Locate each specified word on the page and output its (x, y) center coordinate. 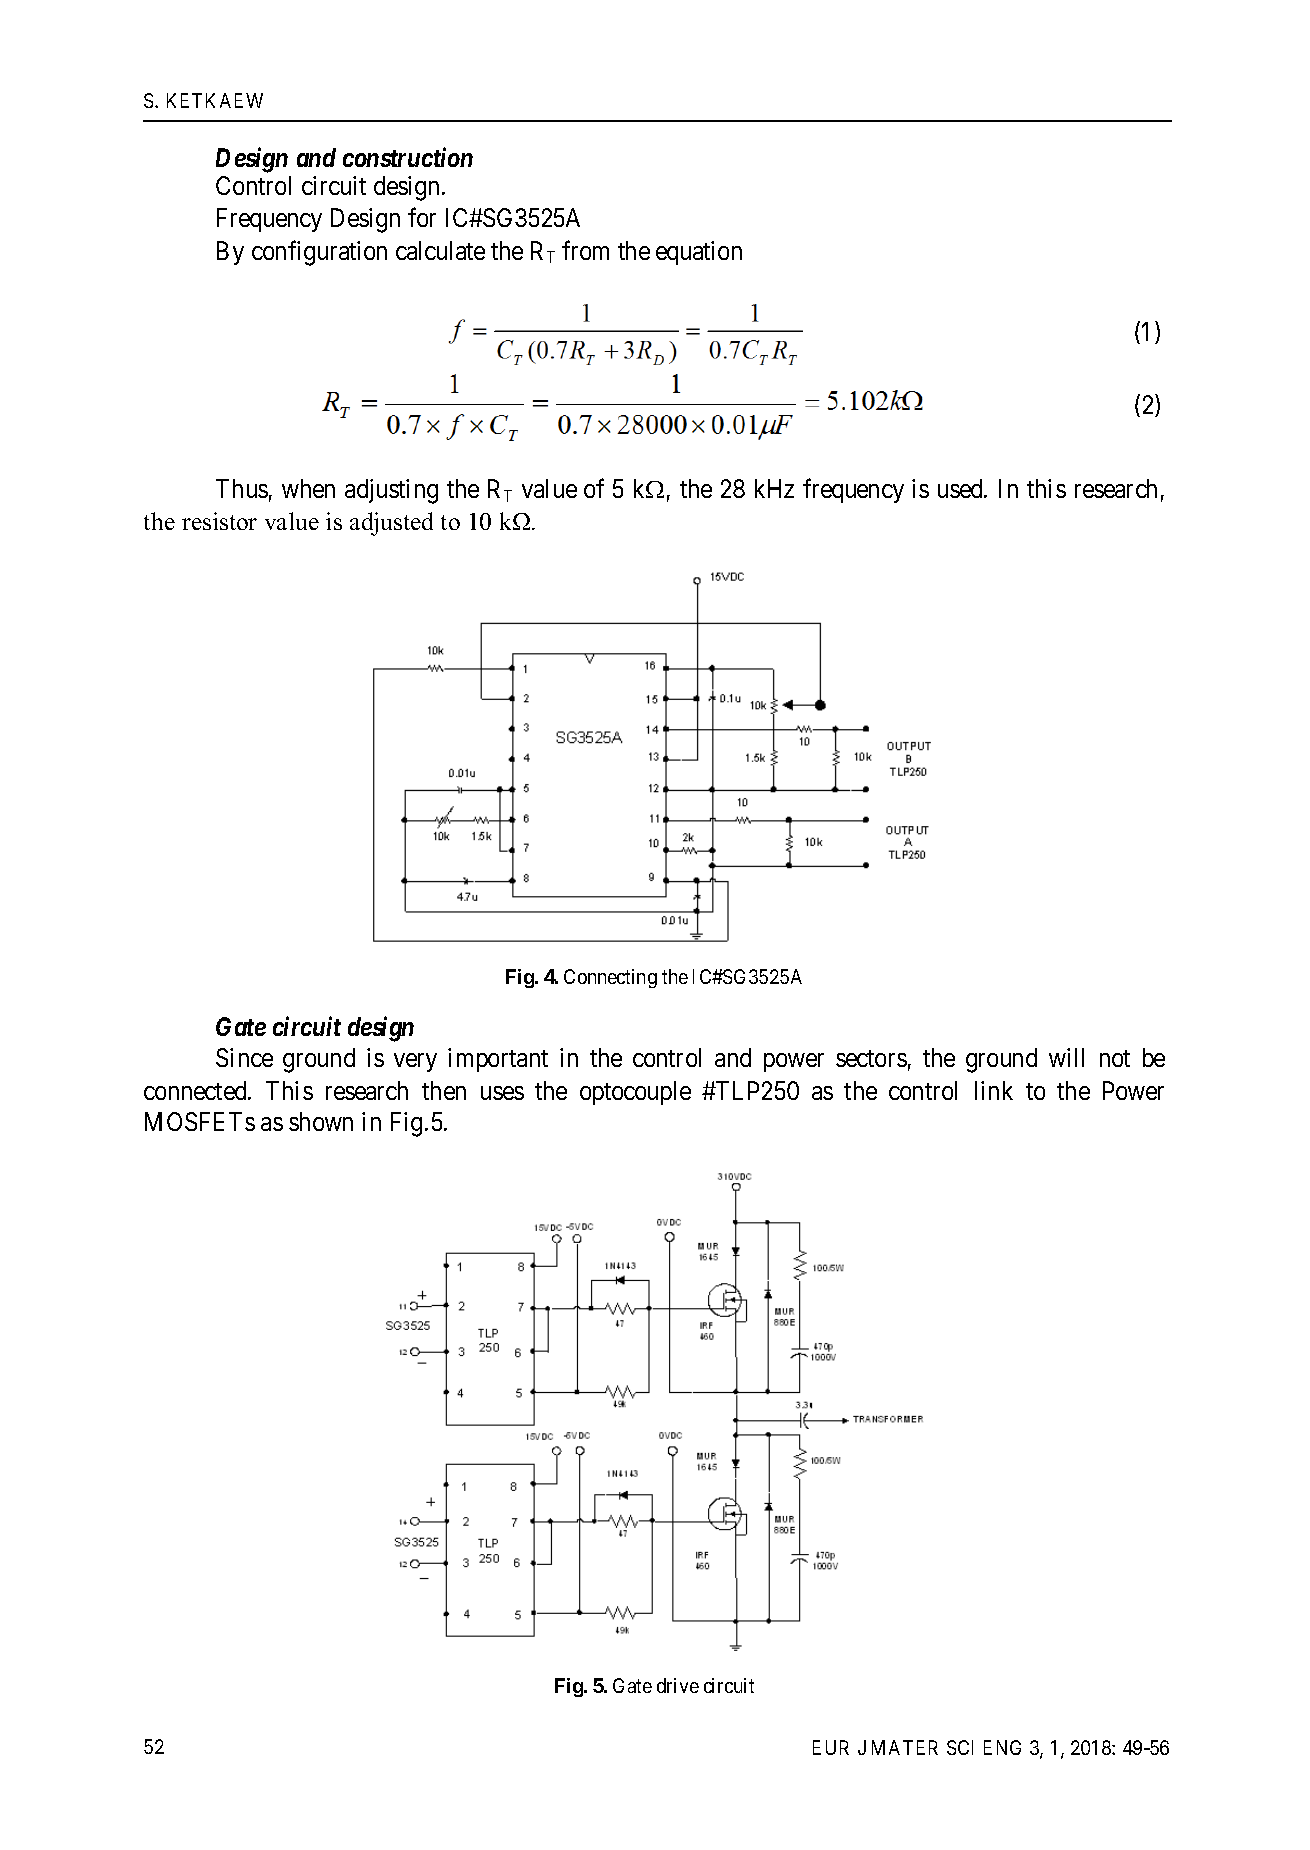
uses (502, 1093)
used (961, 488)
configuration (319, 253)
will (1066, 1057)
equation (699, 253)
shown (321, 1121)
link (994, 1090)
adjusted (391, 524)
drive (678, 1685)
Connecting (610, 978)
